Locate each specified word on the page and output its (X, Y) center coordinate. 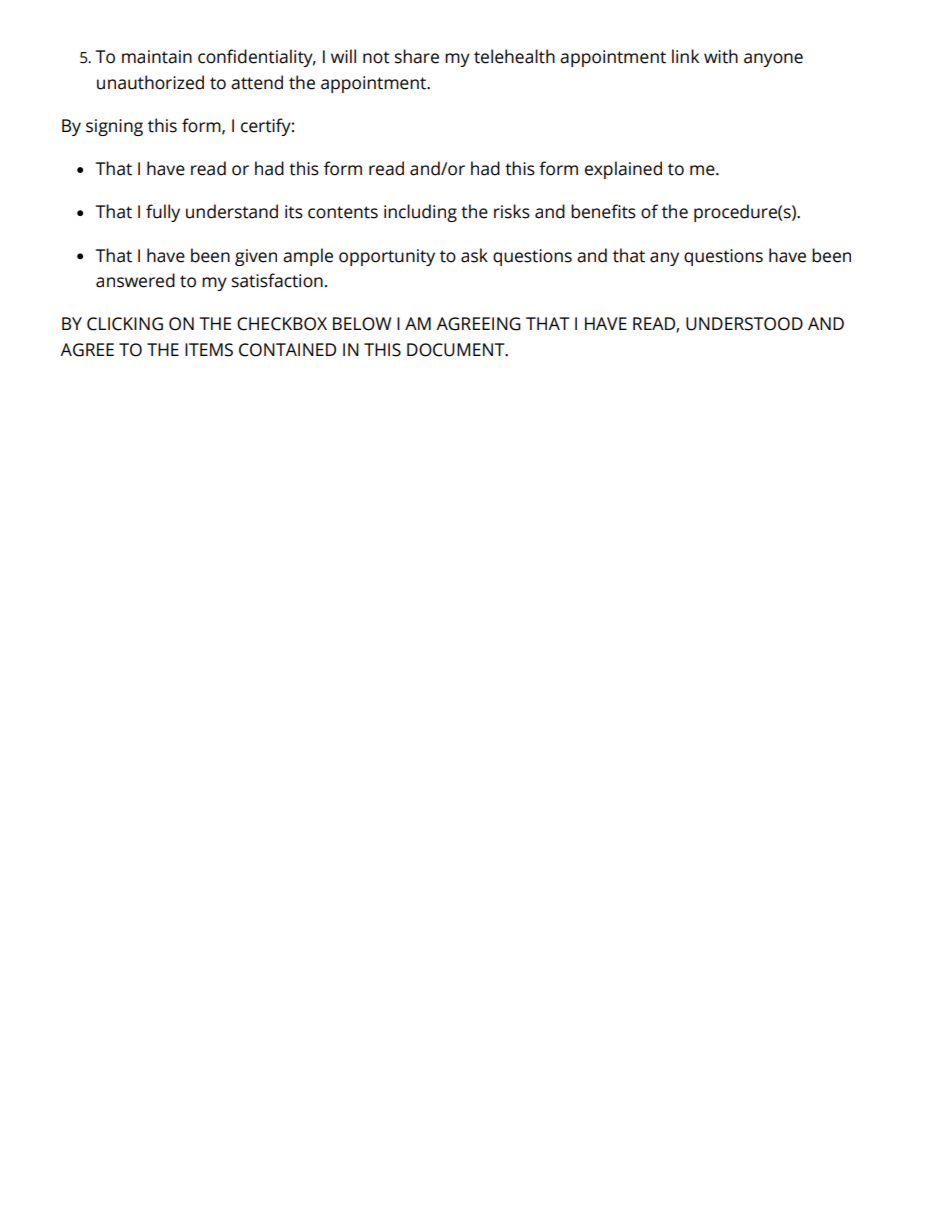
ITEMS (209, 350)
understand (232, 211)
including (420, 213)
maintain (157, 57)
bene (592, 211)
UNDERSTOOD (744, 324)
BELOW (362, 324)
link (685, 56)
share (417, 56)
